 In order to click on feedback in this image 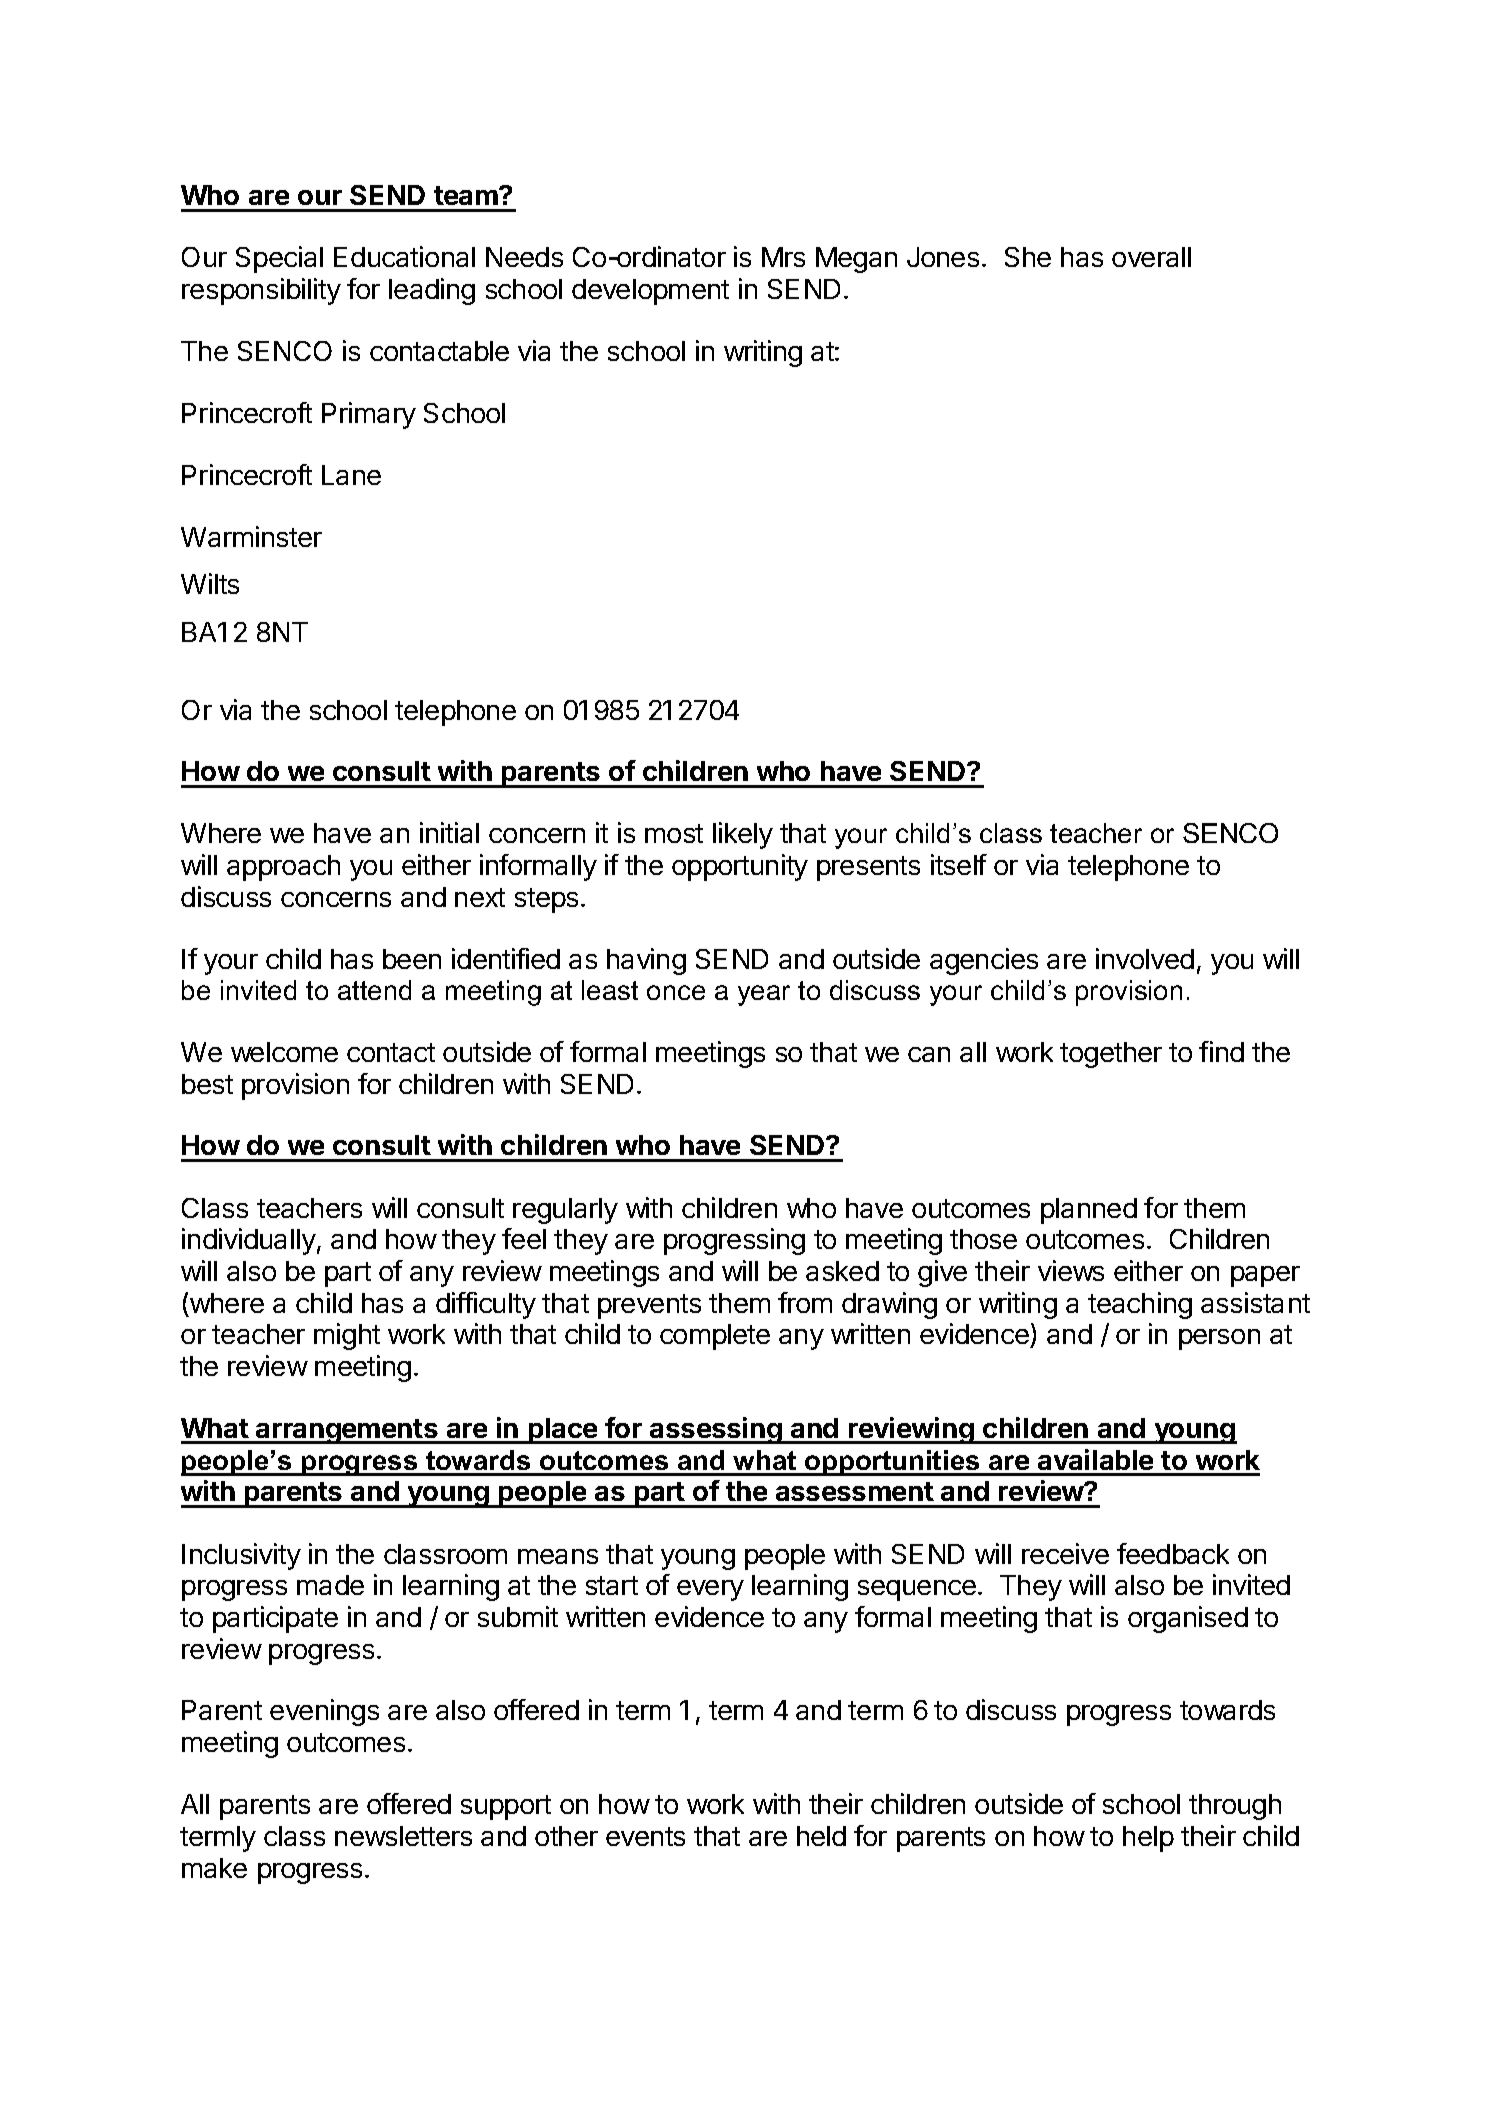, I will do `click(1173, 1553)`.
